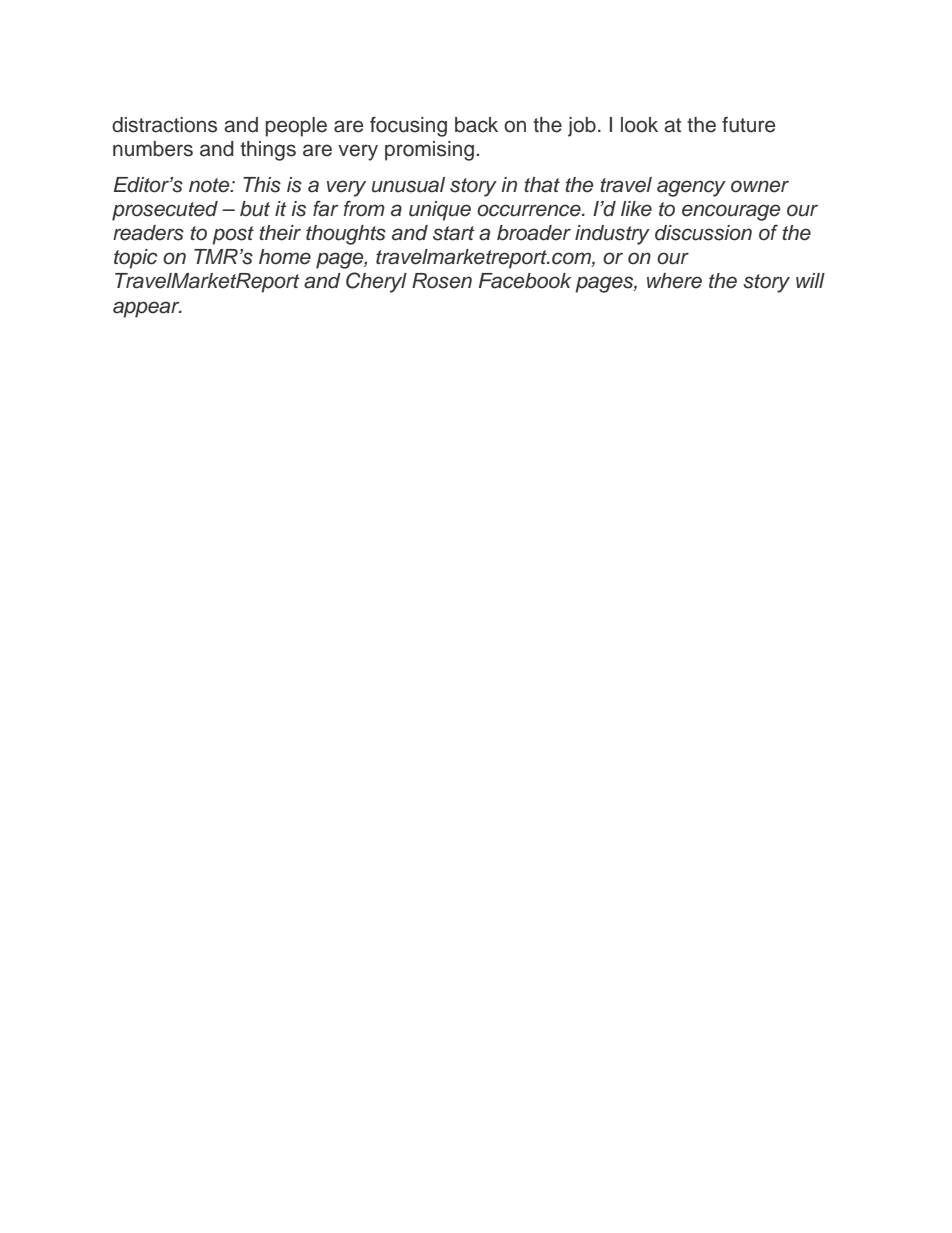 Image resolution: width=952 pixels, height=1233 pixels. Describe the element at coordinates (691, 188) in the screenshot. I see `agency` at that location.
